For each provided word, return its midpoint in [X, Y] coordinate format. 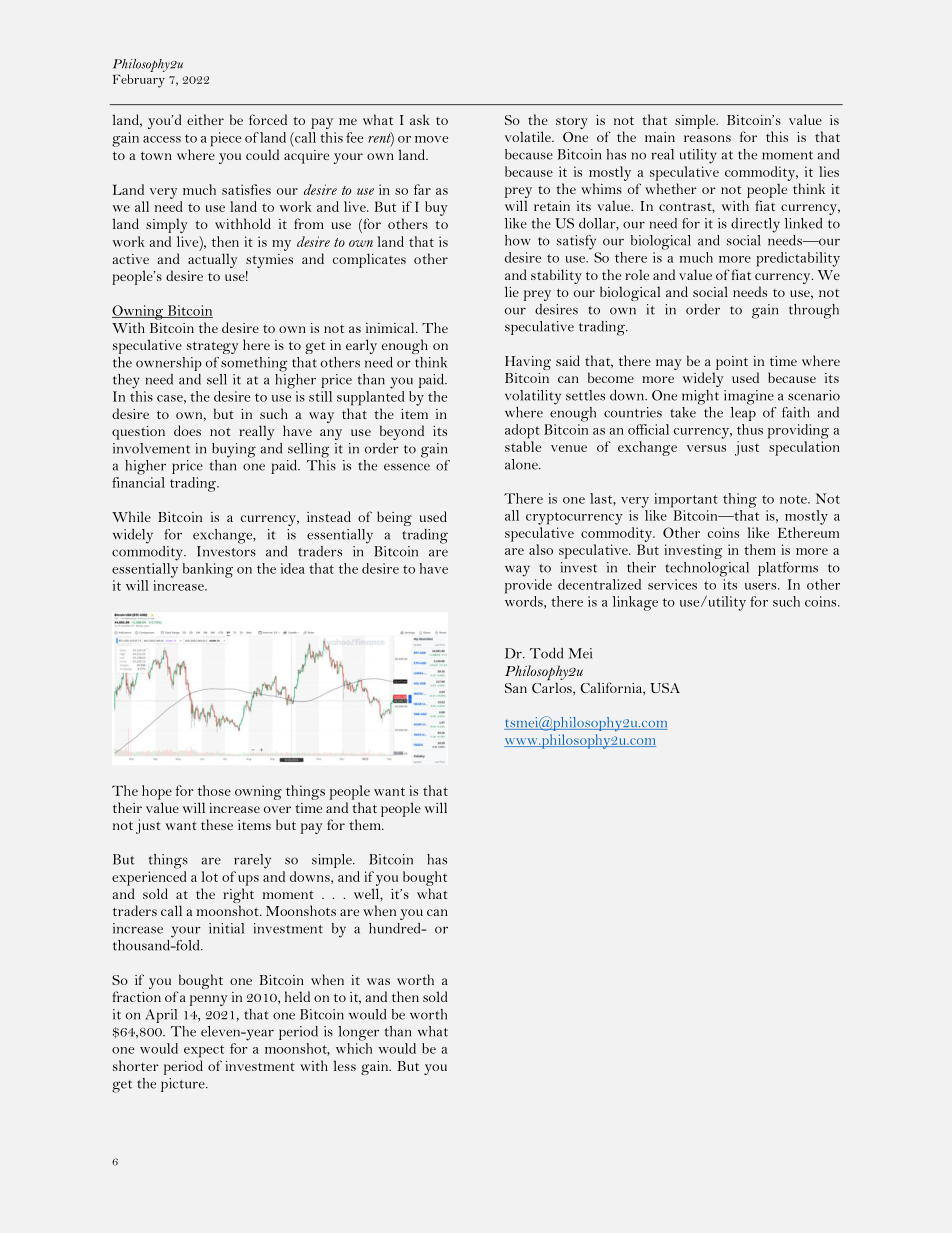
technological [707, 569]
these [217, 824]
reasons [707, 138]
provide [528, 586]
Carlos [553, 687]
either [205, 119]
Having [528, 363]
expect [204, 1051]
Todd [546, 653]
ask [420, 119]
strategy [212, 347]
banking [208, 570]
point [732, 363]
